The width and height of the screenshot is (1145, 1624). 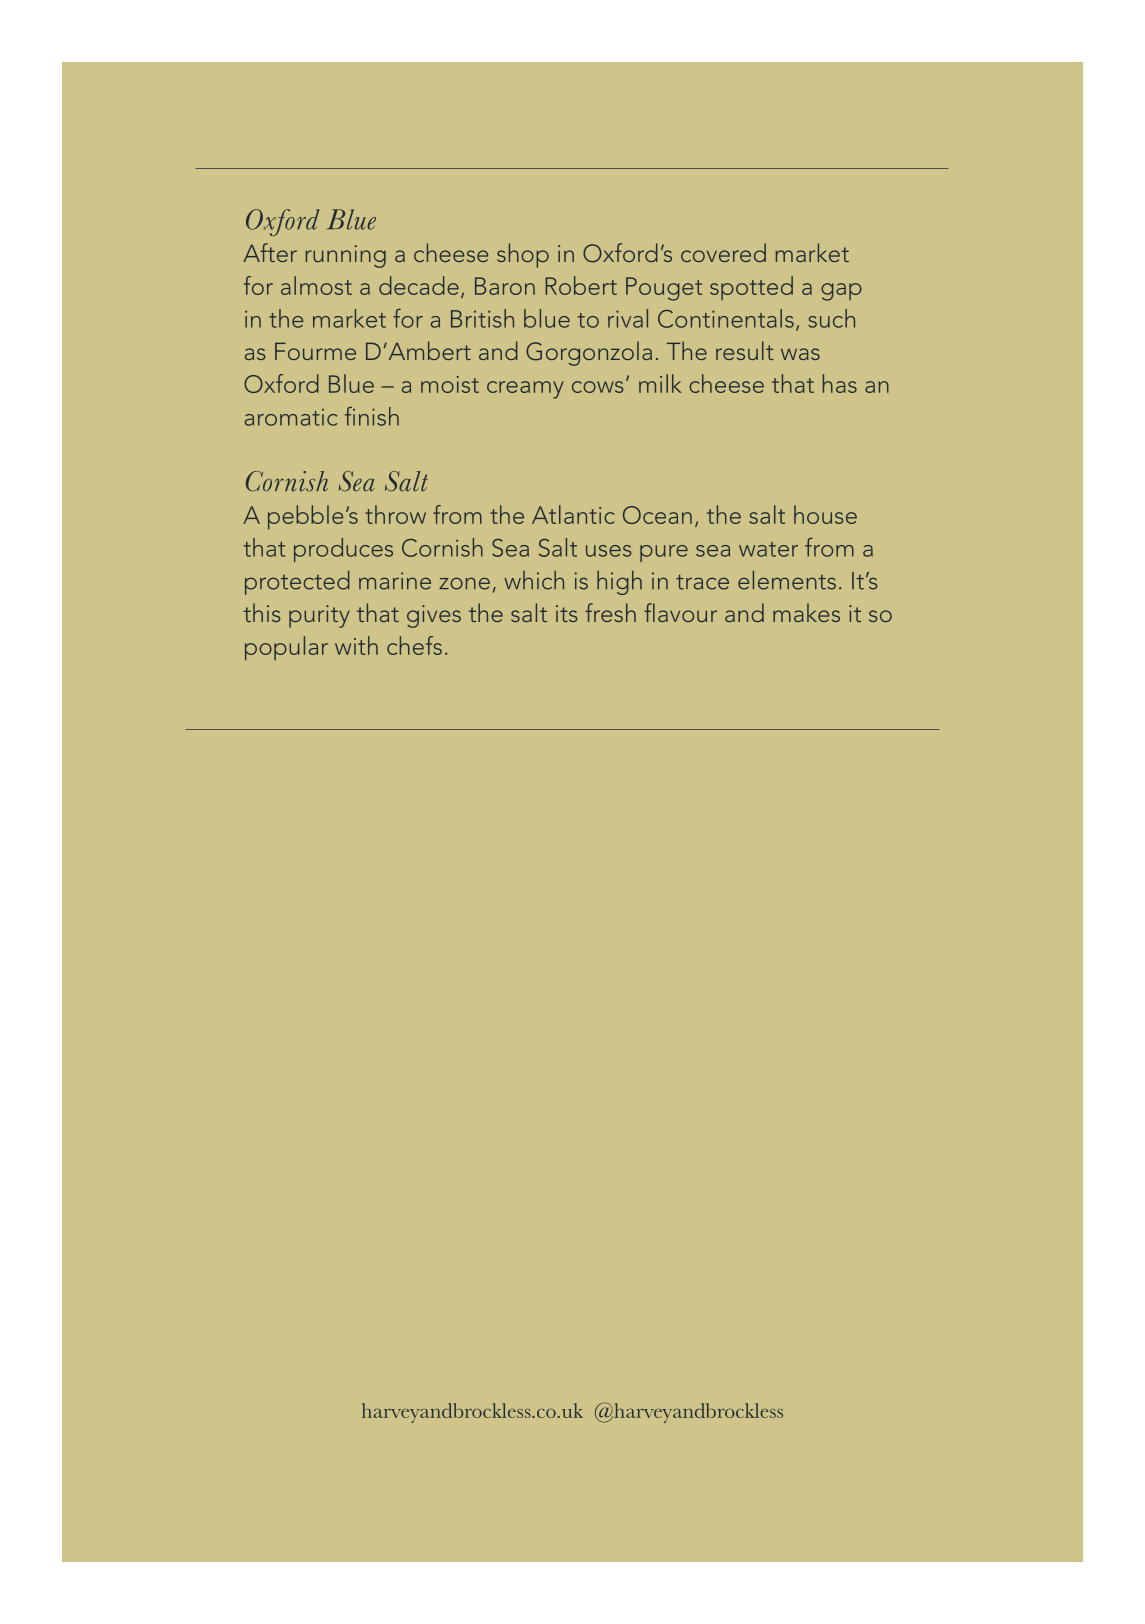 I want to click on produces, so click(x=343, y=550).
